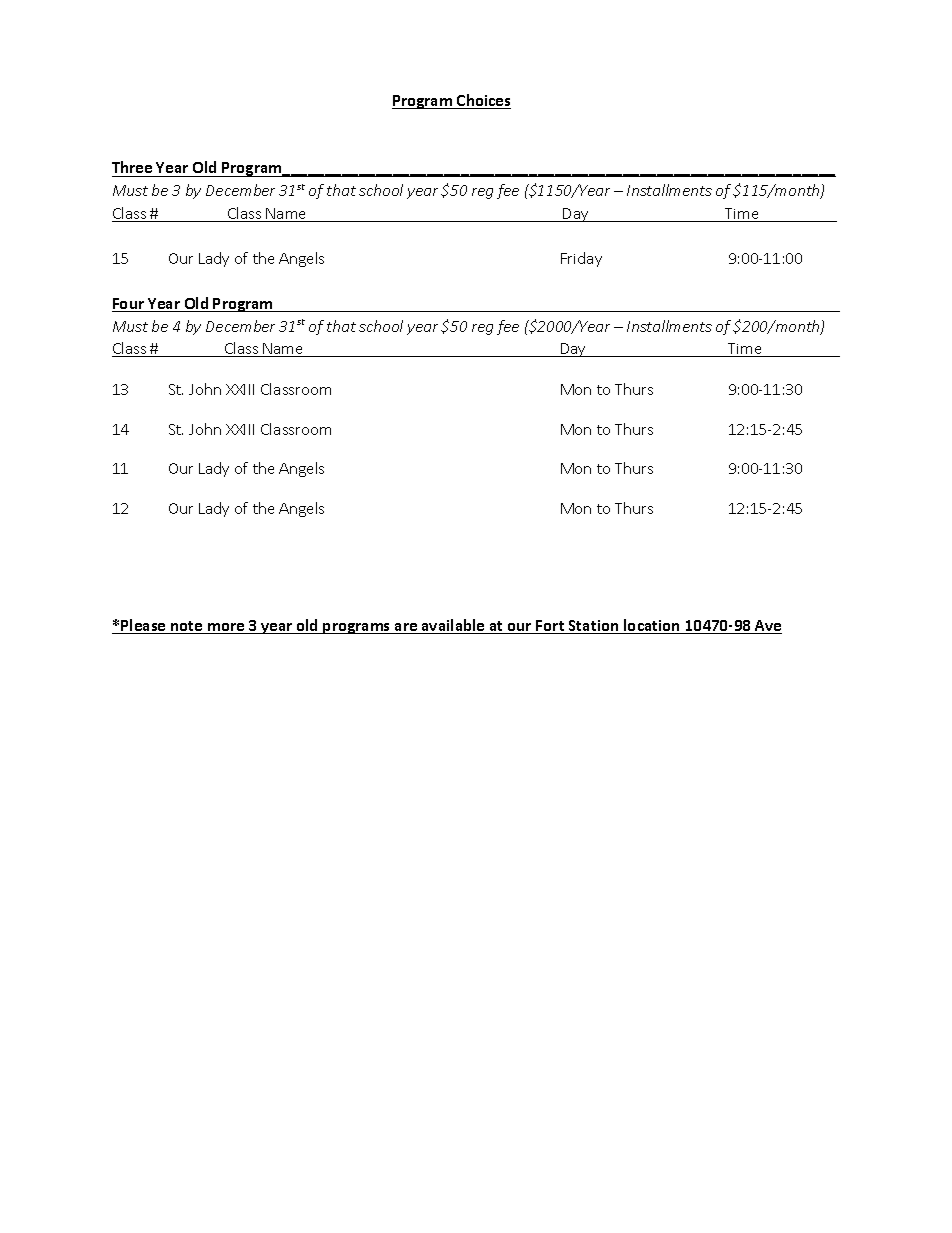 This page has width=952, height=1233. I want to click on Friday, so click(581, 259).
